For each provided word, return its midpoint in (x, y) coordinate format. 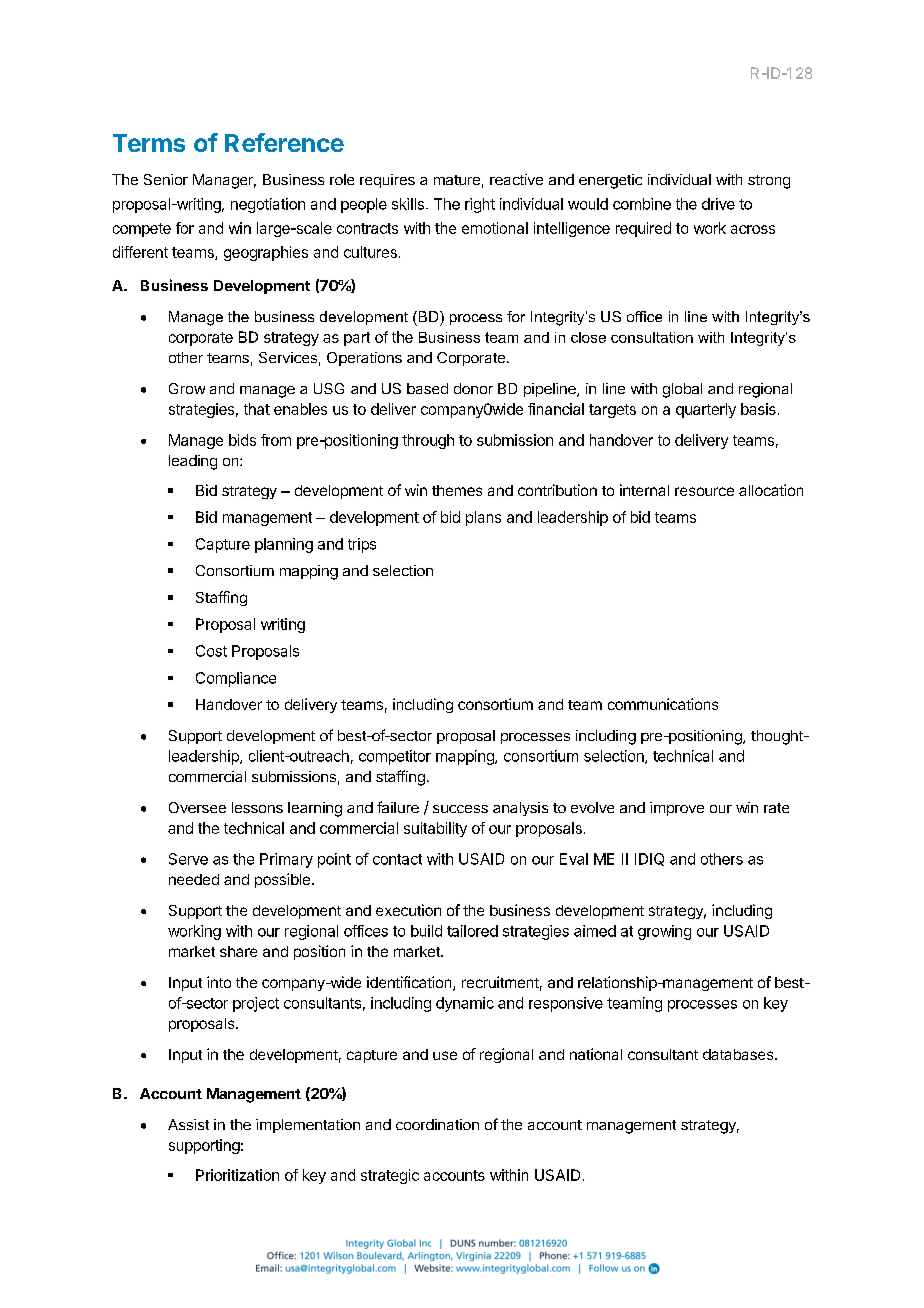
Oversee (197, 807)
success (460, 809)
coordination (437, 1124)
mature (457, 180)
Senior (166, 179)
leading (193, 462)
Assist (188, 1124)
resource (704, 491)
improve (677, 809)
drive (718, 204)
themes (457, 490)
